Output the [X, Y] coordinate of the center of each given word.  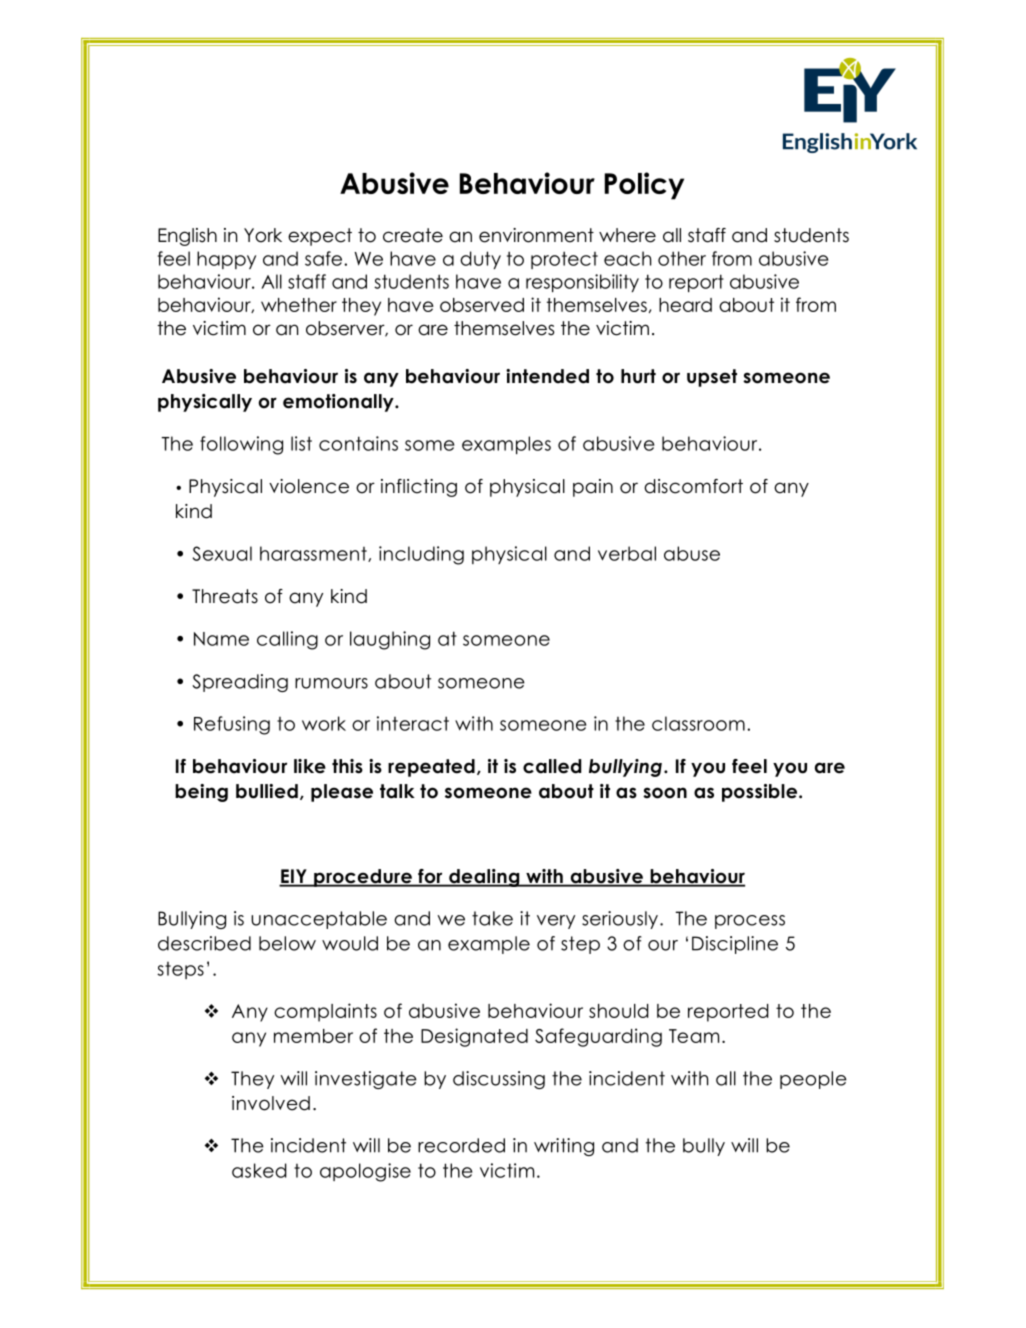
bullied [267, 791]
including [421, 555]
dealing [484, 878]
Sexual [222, 553]
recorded [461, 1145]
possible [761, 793]
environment [536, 235]
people [813, 1080]
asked [259, 1170]
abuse [692, 553]
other [682, 258]
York [263, 235]
